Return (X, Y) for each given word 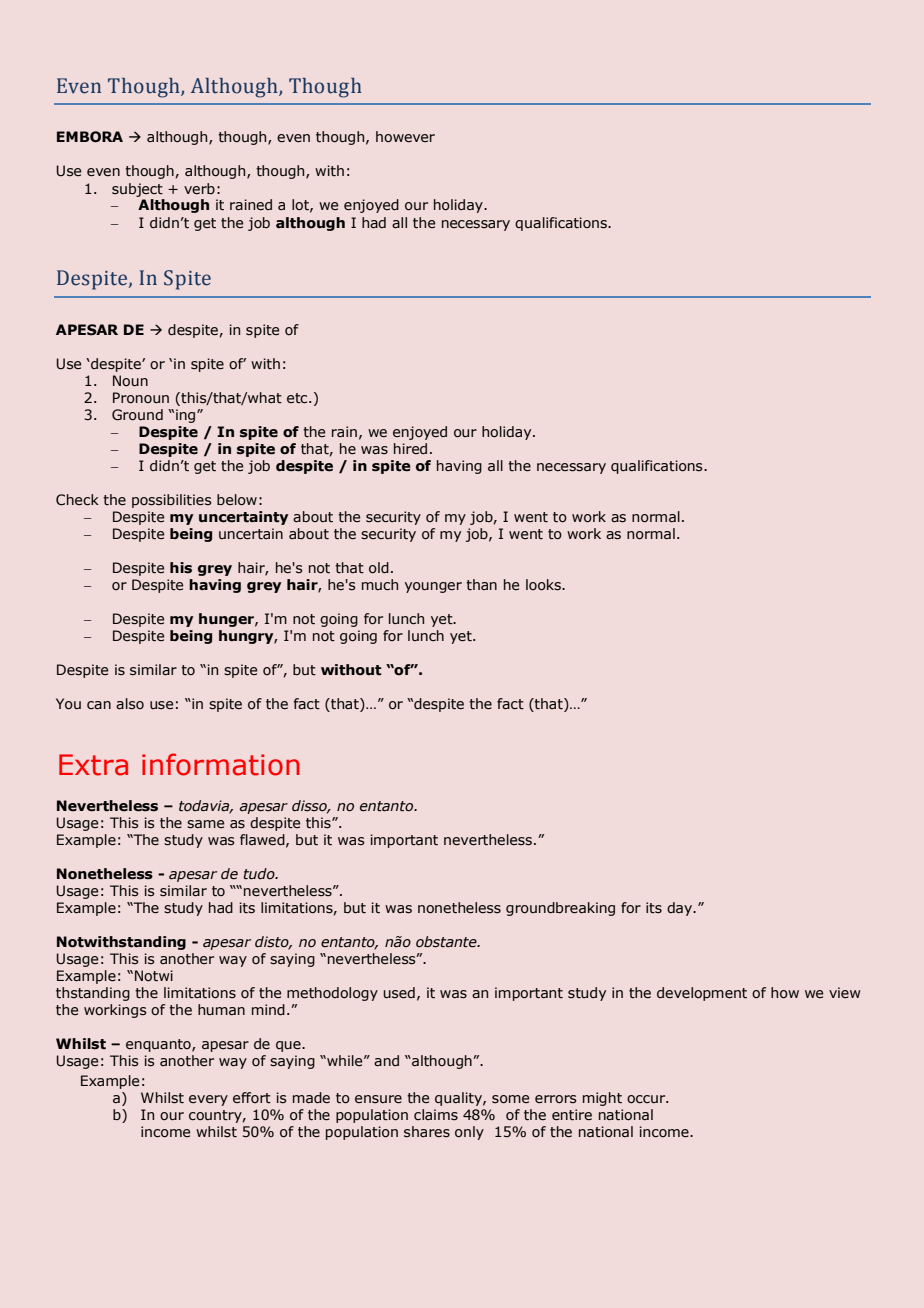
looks (544, 585)
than (481, 584)
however (405, 136)
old (379, 568)
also (130, 704)
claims (436, 1115)
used (399, 993)
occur (647, 1099)
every (208, 1100)
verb (199, 188)
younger (433, 587)
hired (410, 448)
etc (298, 398)
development (702, 994)
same (205, 824)
